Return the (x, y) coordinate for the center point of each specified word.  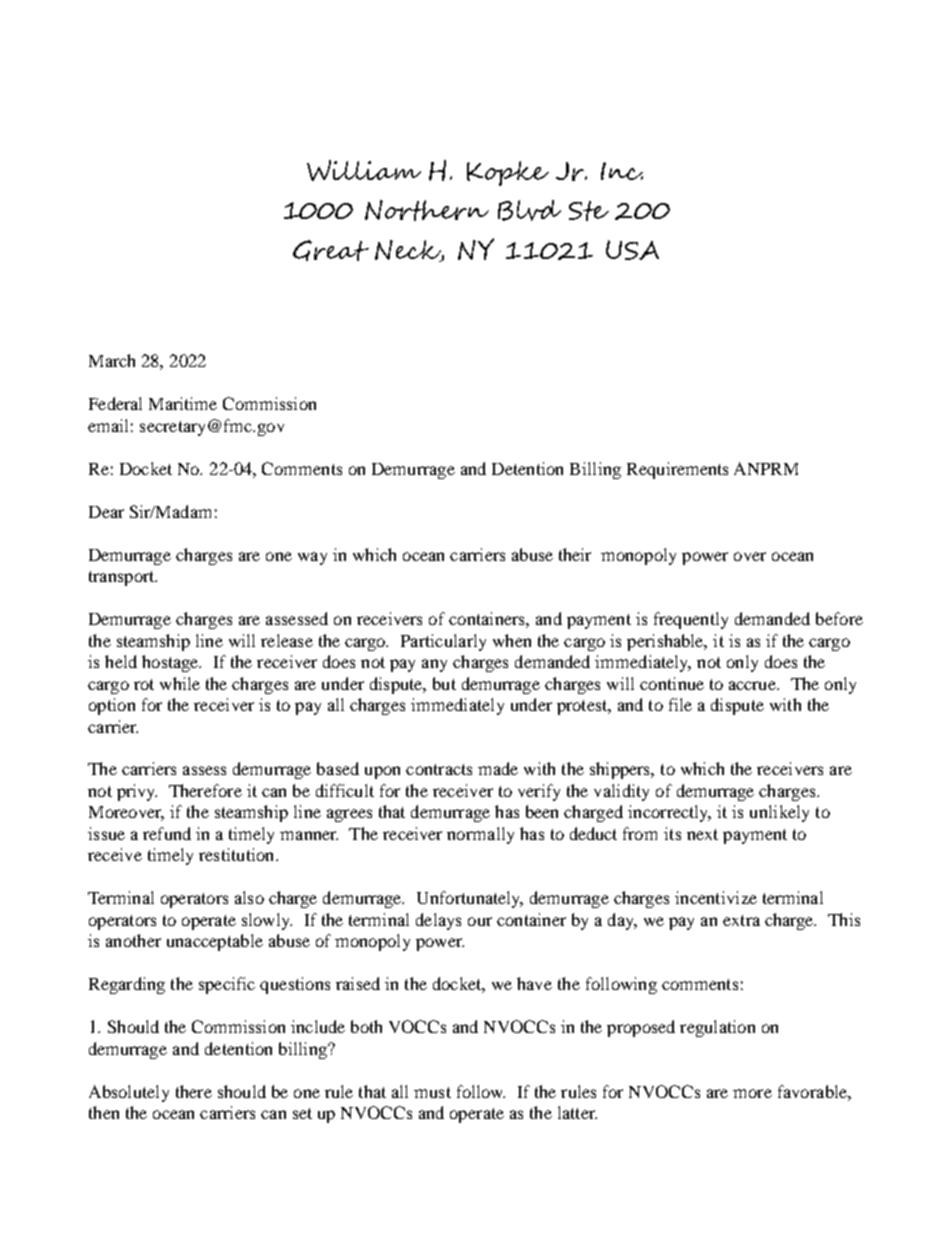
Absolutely (129, 1093)
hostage (171, 663)
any (434, 665)
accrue (754, 685)
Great (331, 250)
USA (632, 250)
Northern (427, 210)
